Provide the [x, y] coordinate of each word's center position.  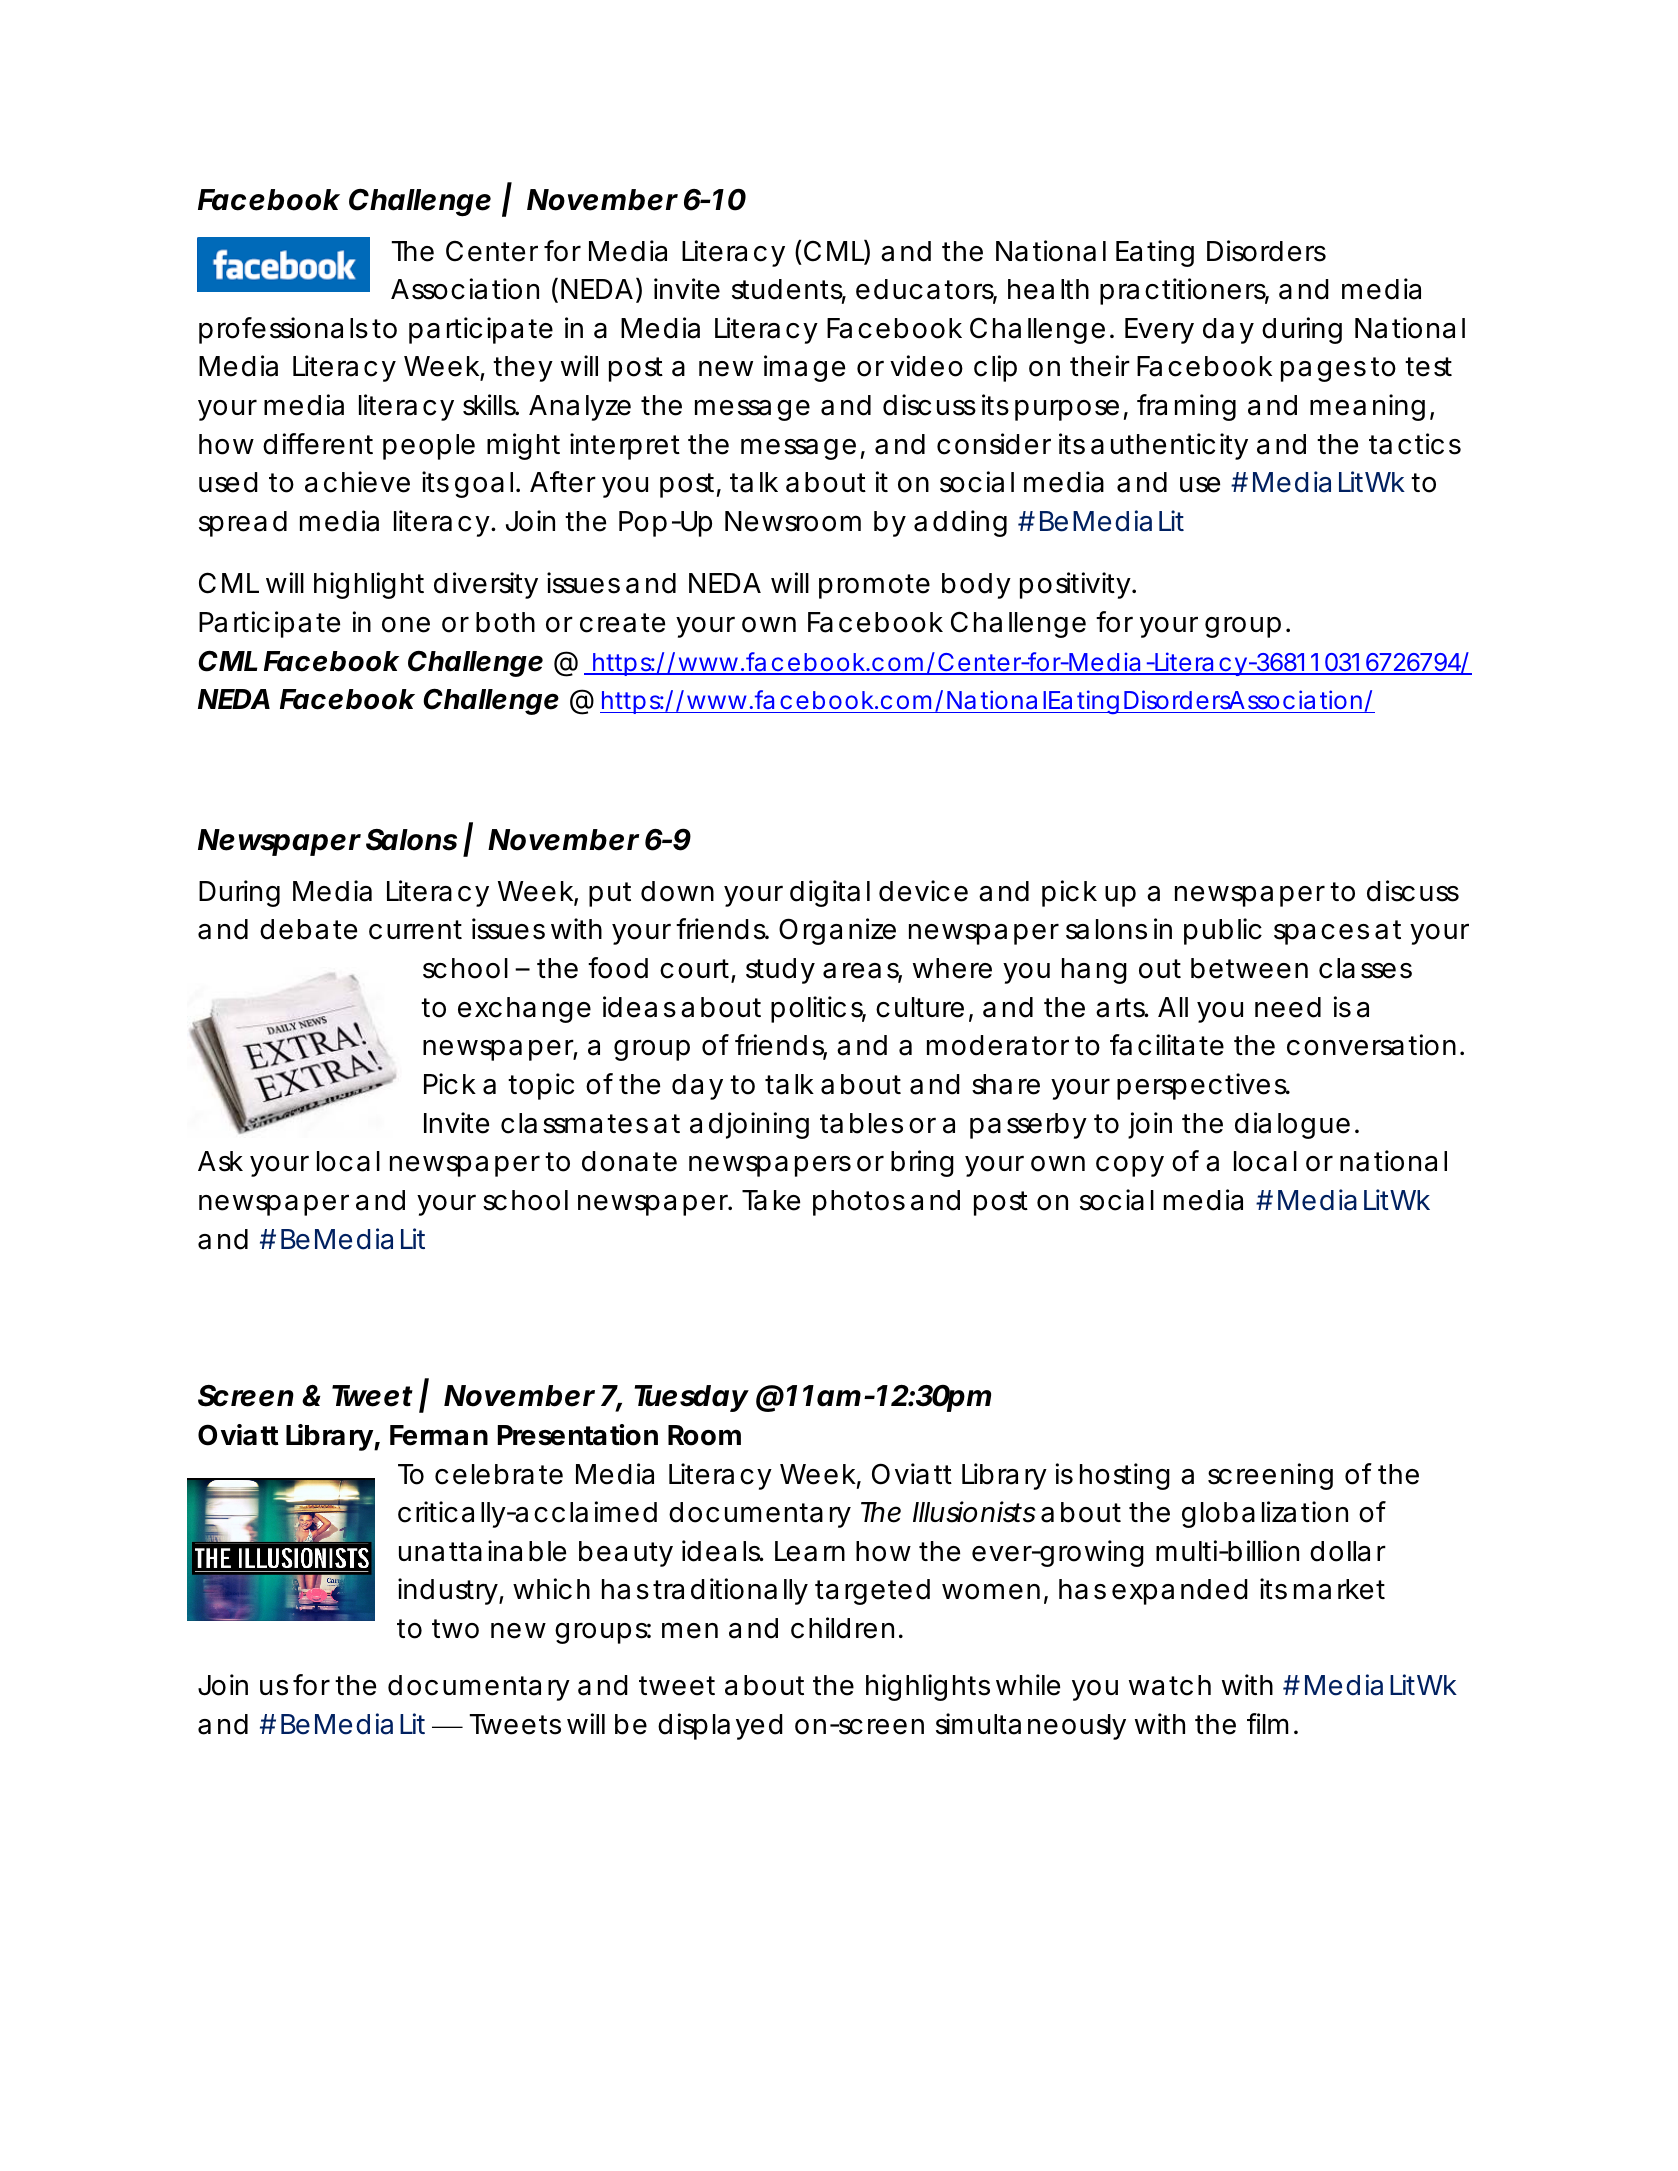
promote [874, 586]
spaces [1321, 934]
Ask [220, 1161]
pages [1323, 371]
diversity [486, 585]
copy [1130, 1166]
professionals [283, 330]
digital [830, 893]
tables [861, 1123]
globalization [1265, 1514]
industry [447, 1591]
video [926, 366]
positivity [1075, 585]
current [415, 930]
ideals [721, 1551]
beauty [626, 1554]
